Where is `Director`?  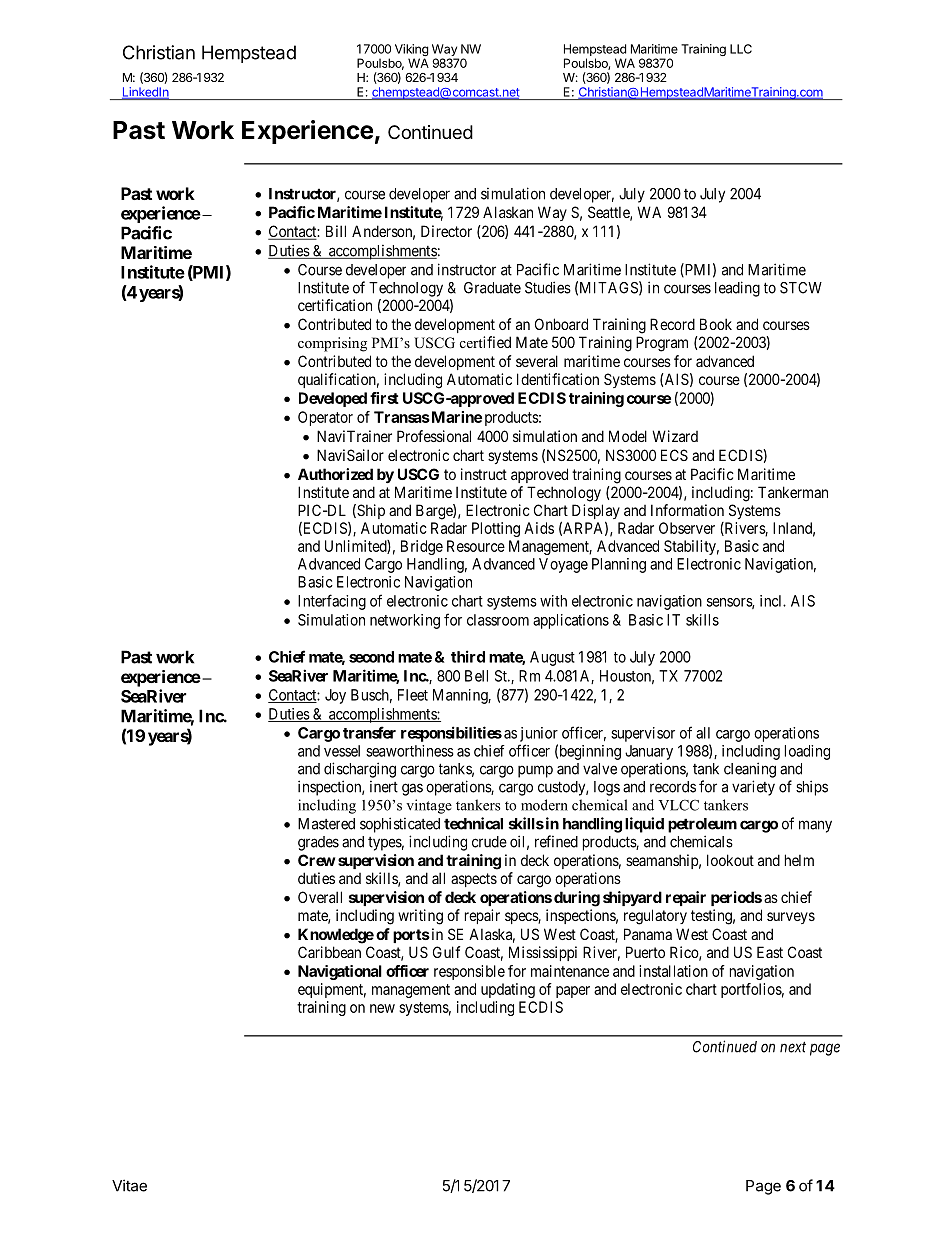
Director is located at coordinates (446, 231).
